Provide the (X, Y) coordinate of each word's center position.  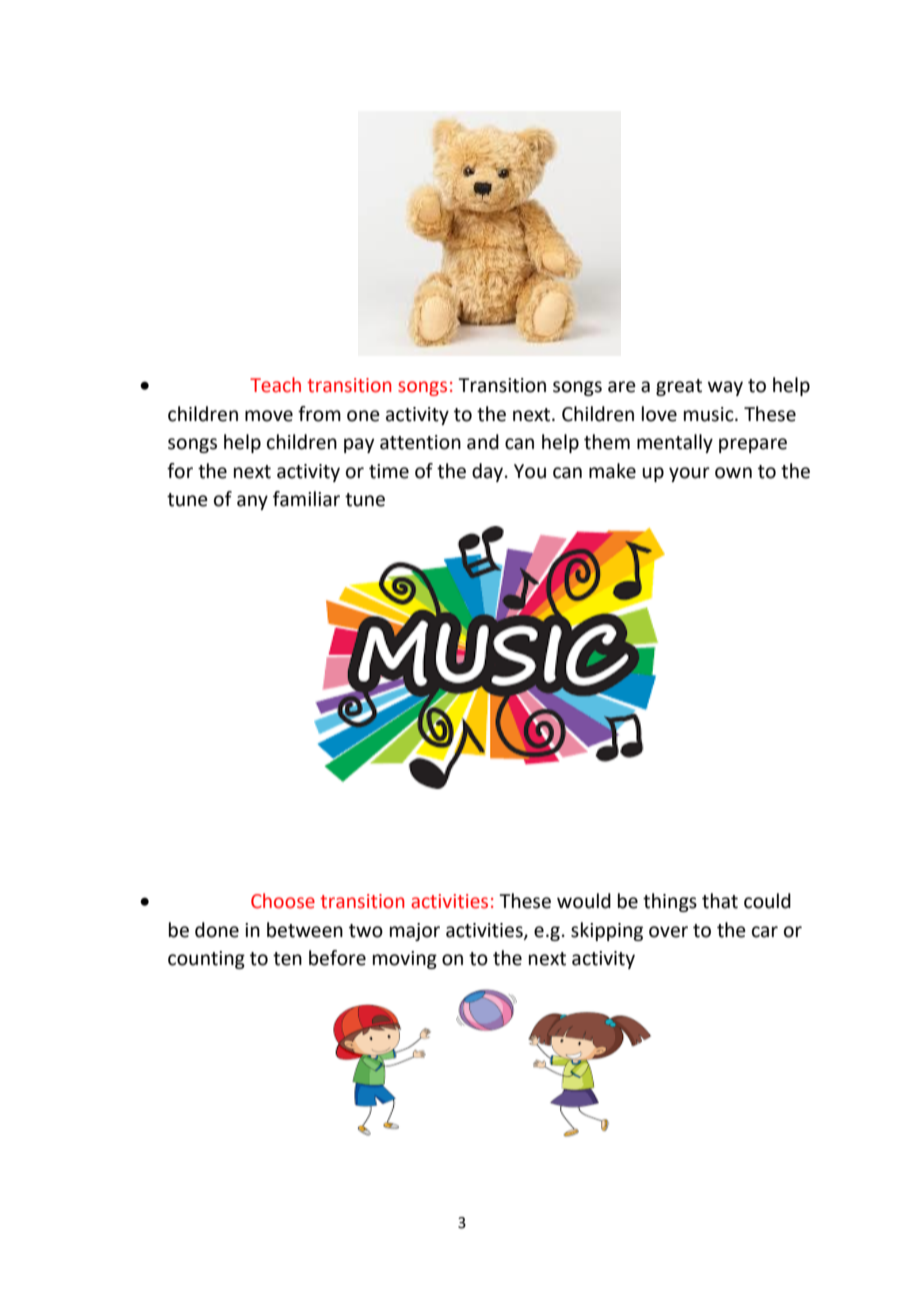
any (252, 502)
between (305, 930)
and (483, 442)
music (710, 414)
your (689, 474)
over (668, 932)
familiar (306, 499)
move (269, 416)
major (415, 932)
